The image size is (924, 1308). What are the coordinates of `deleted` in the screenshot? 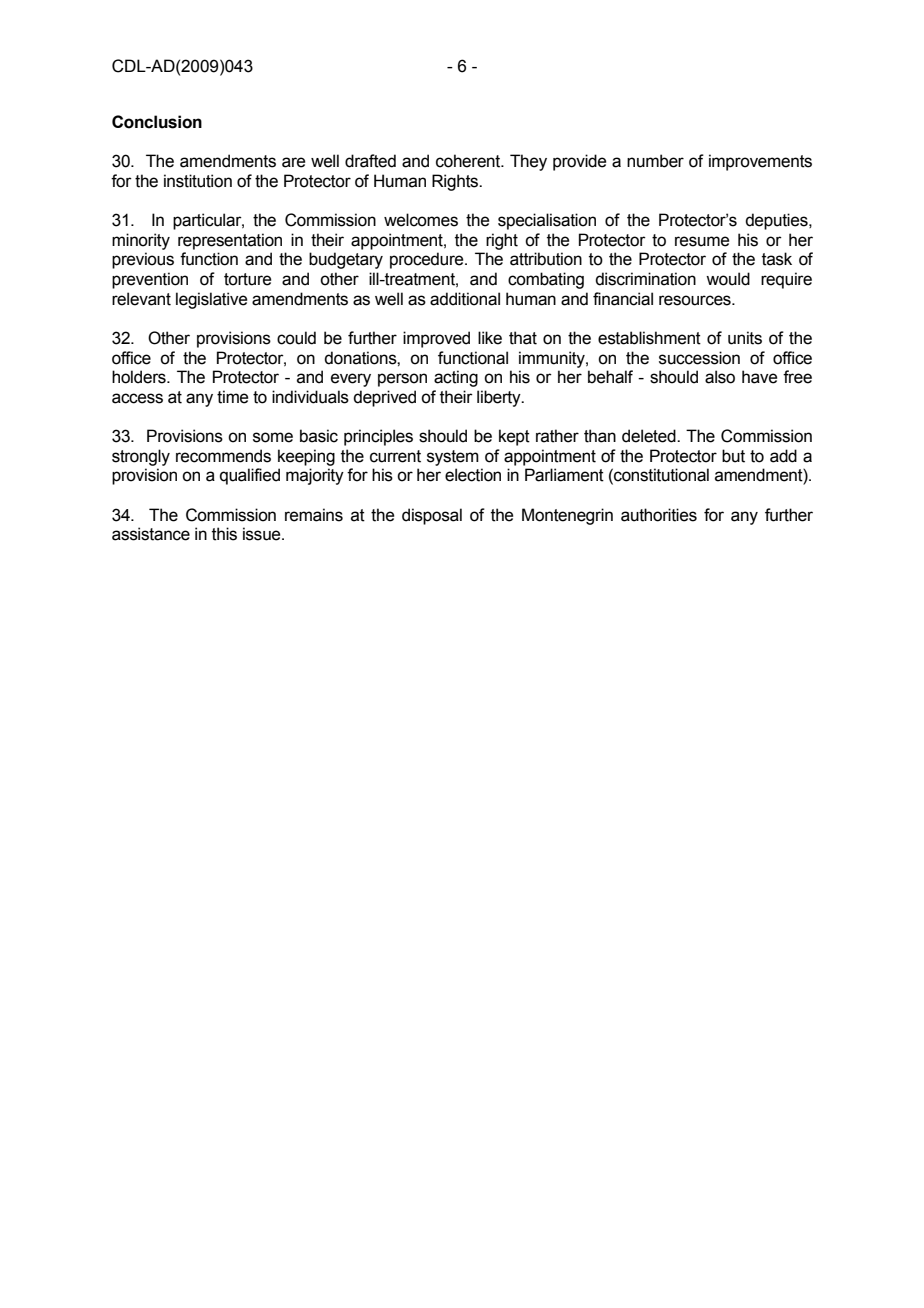 It's located at (650, 436).
